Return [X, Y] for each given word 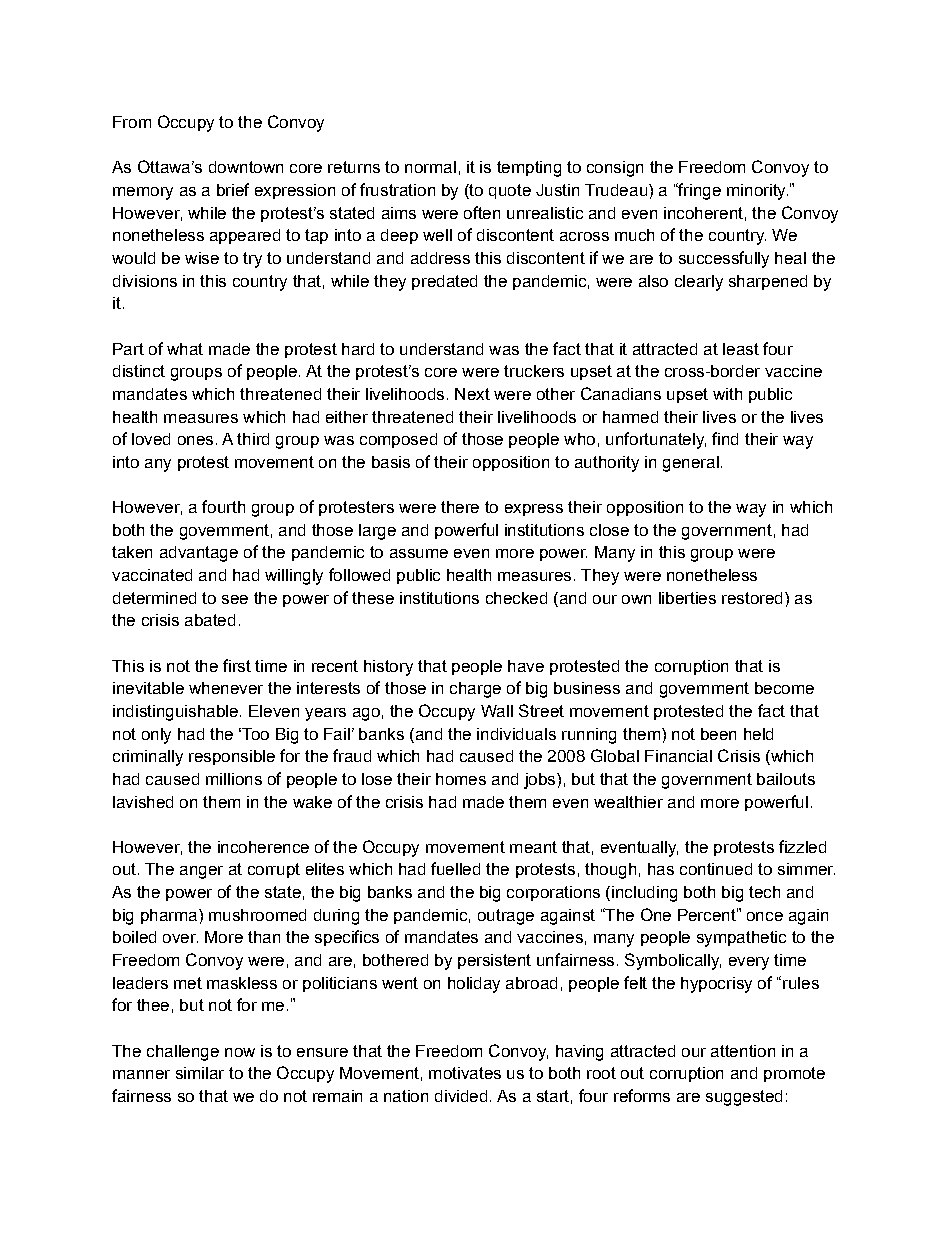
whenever [226, 688]
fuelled [455, 868]
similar [200, 1073]
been [718, 734]
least [741, 349]
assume [419, 553]
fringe [698, 191]
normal [430, 167]
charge [475, 690]
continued [716, 869]
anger [201, 872]
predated [444, 282]
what [185, 349]
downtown [246, 167]
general [691, 464]
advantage [199, 554]
